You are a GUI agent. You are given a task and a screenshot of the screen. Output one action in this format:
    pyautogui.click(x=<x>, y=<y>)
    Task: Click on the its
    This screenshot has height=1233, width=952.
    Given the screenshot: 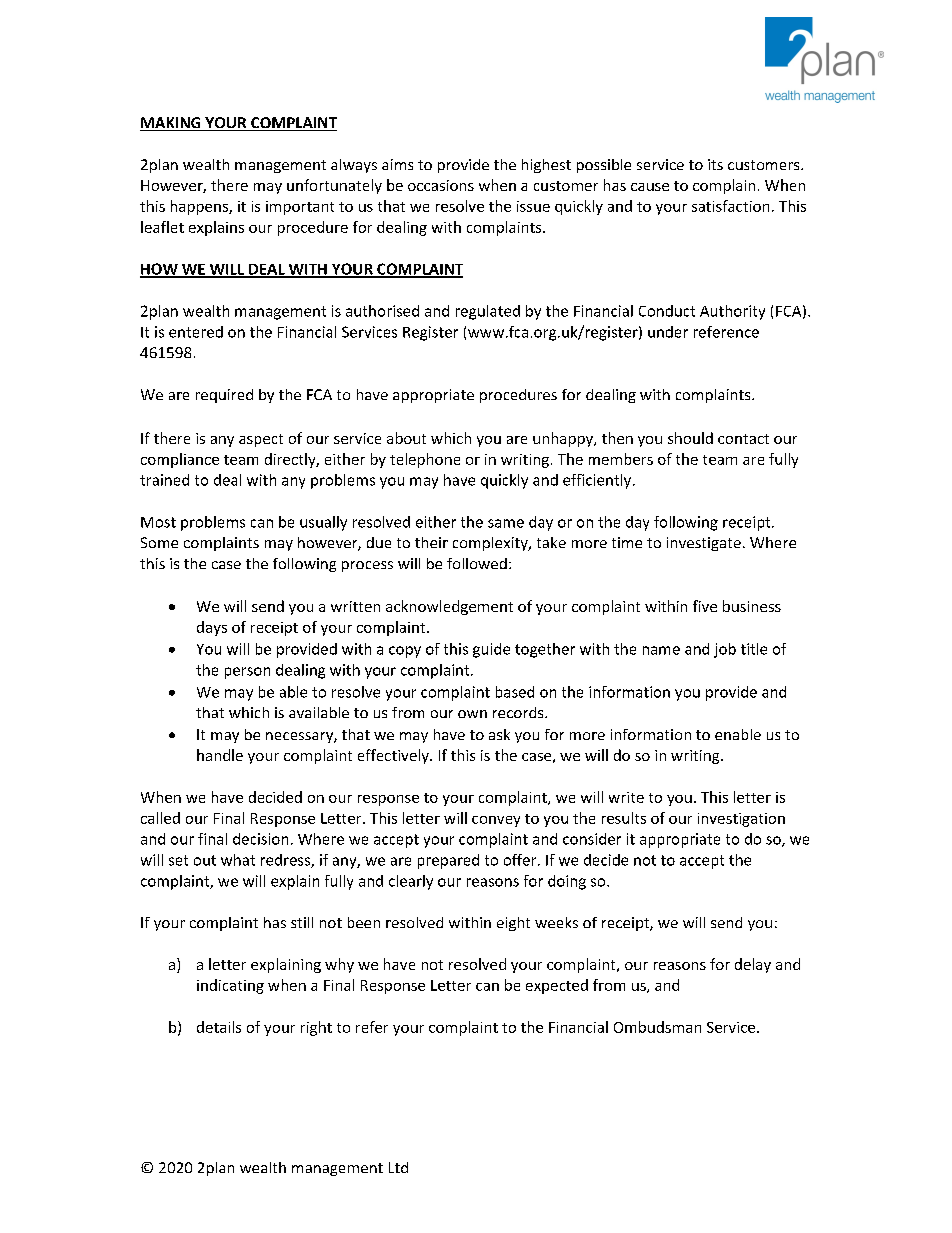 What is the action you would take?
    pyautogui.click(x=715, y=164)
